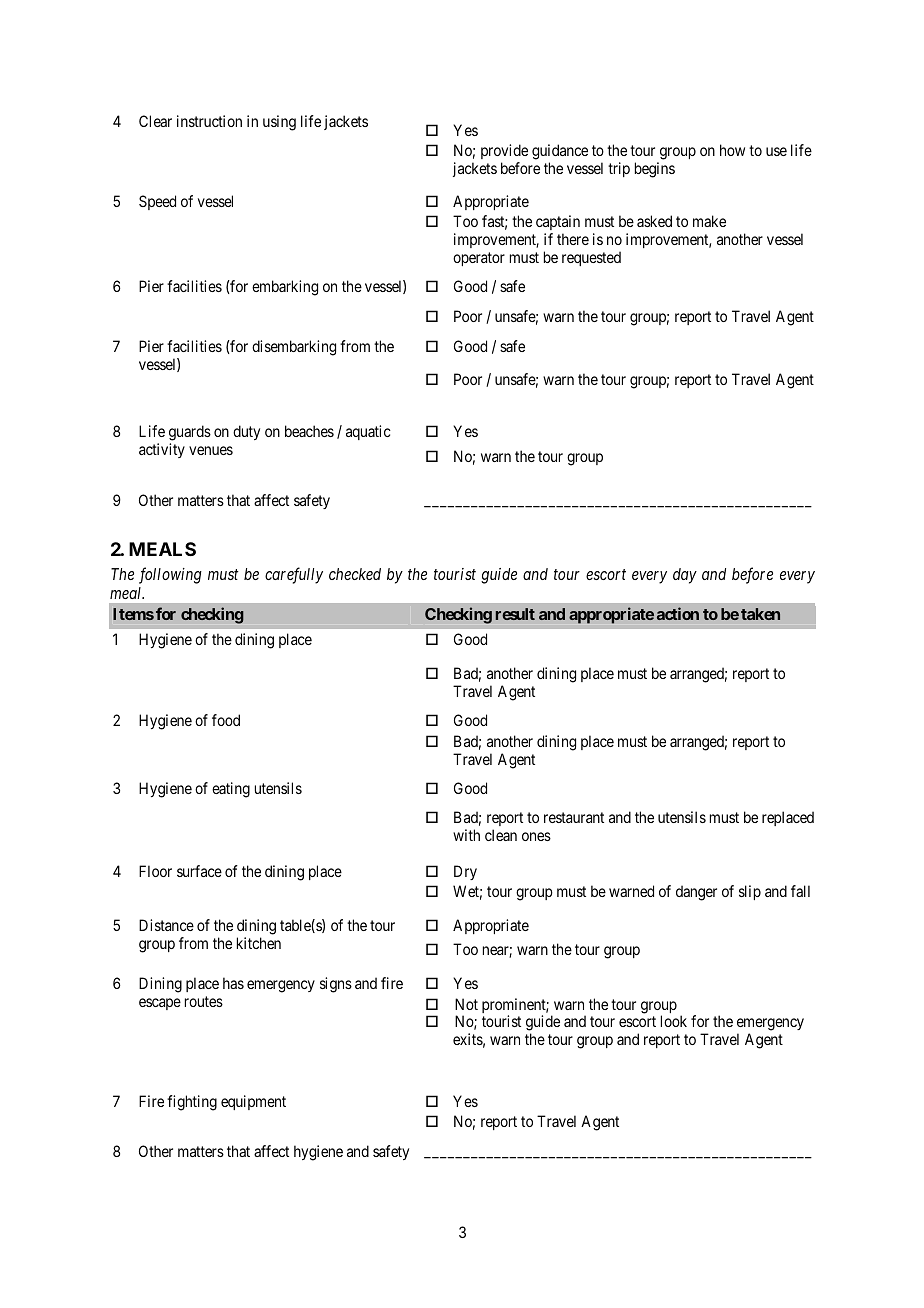 The height and width of the document is (1308, 924). I want to click on checked, so click(355, 574).
